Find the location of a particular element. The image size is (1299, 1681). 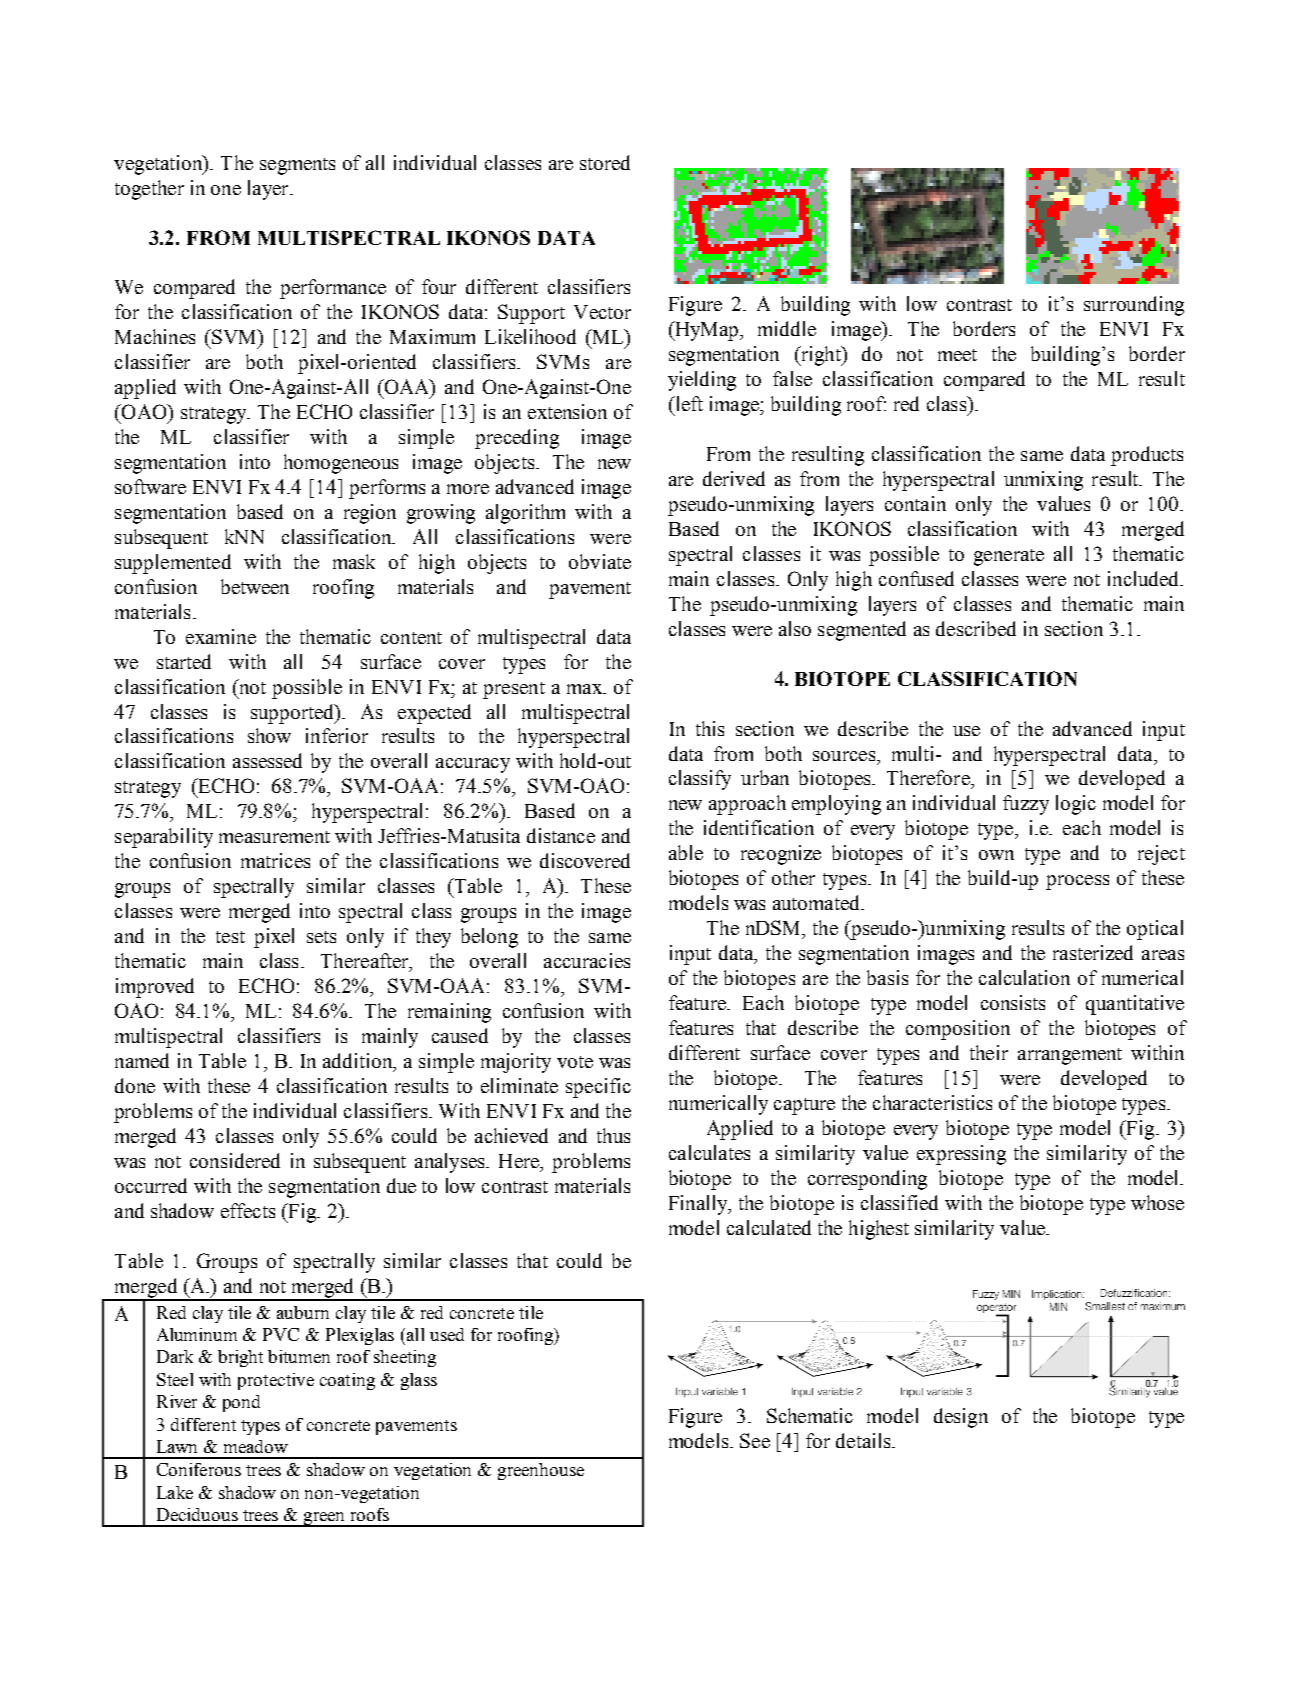

stored is located at coordinates (605, 162).
